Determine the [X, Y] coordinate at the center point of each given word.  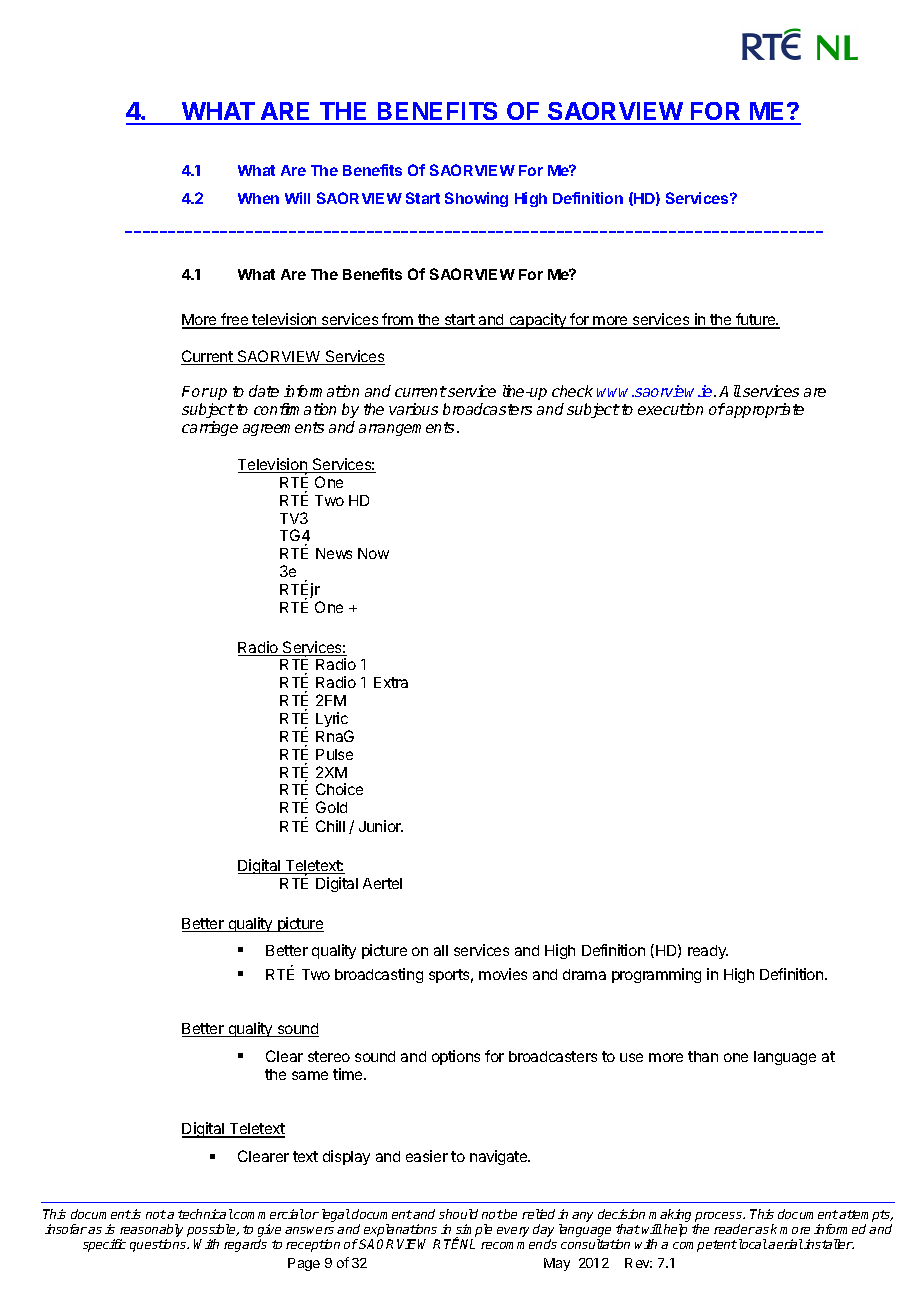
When [258, 198]
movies [503, 974]
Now [373, 553]
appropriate [765, 410]
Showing [476, 199]
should [458, 1214]
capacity [537, 321]
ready [708, 952]
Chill [330, 826]
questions [159, 1245]
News [334, 553]
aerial [785, 1244]
